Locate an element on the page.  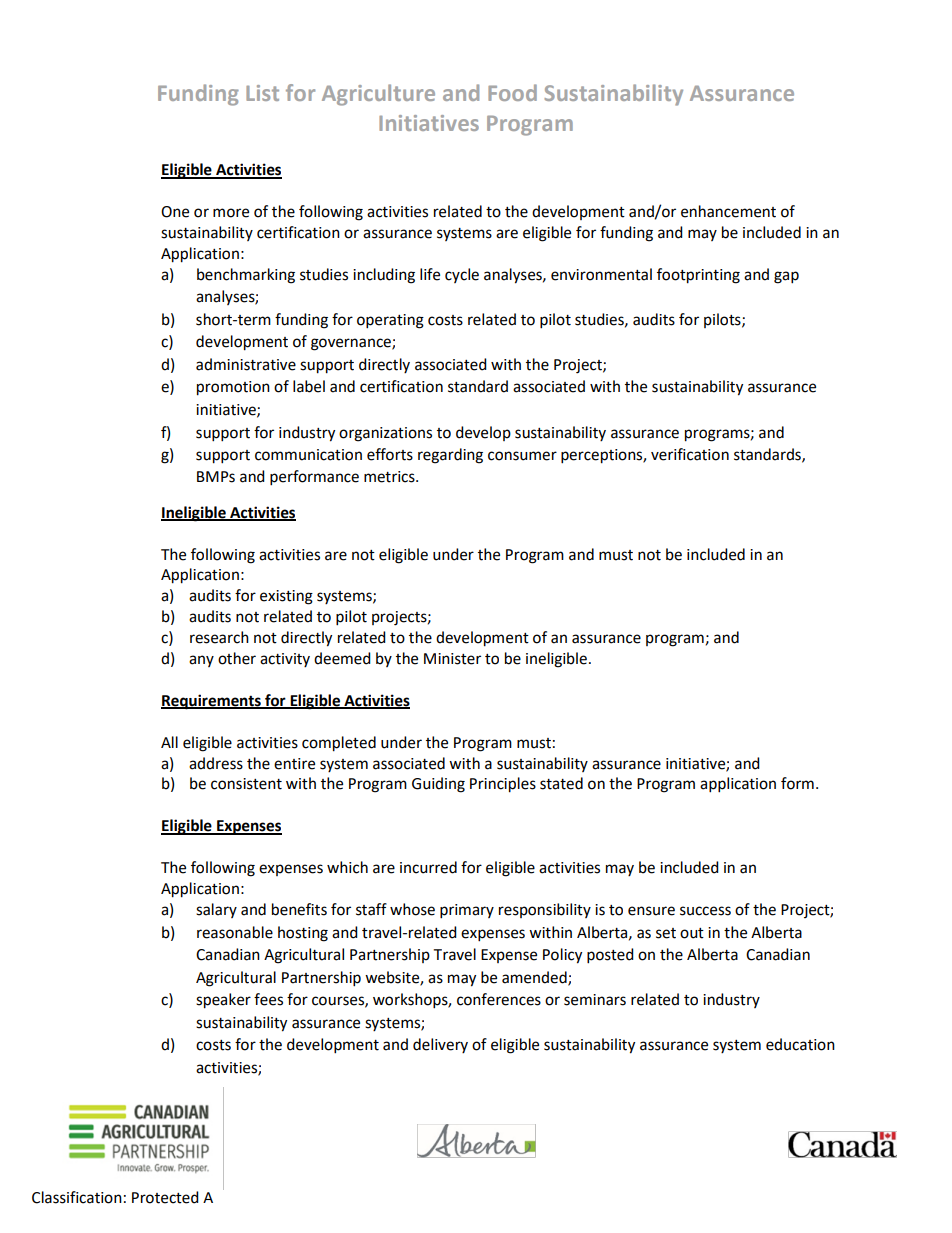
stated is located at coordinates (561, 783).
